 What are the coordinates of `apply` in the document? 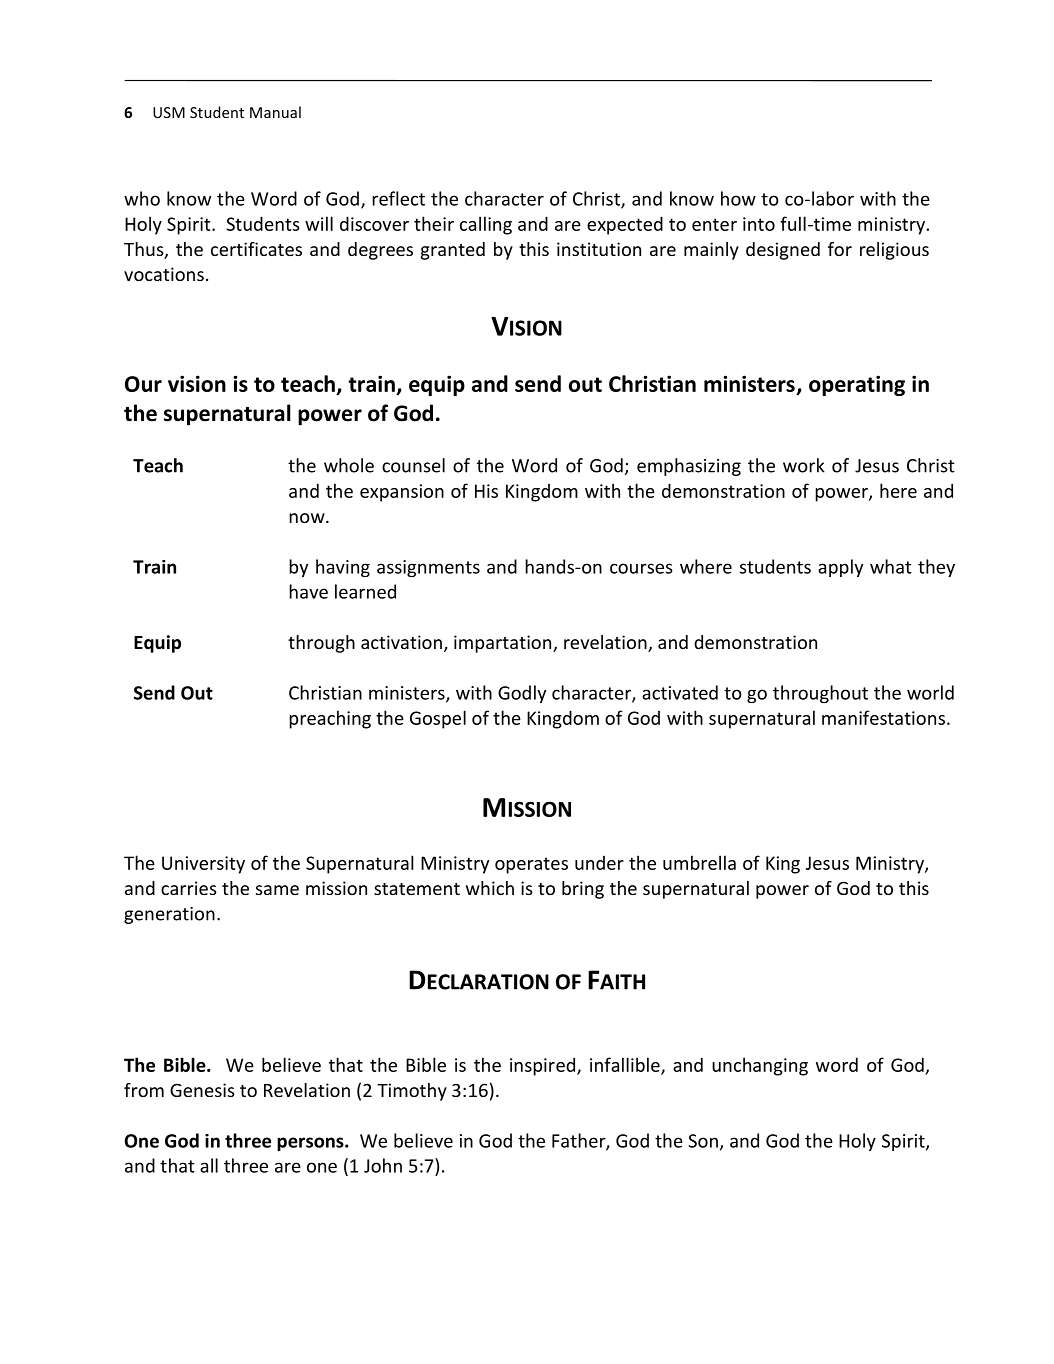 It's located at (840, 568).
